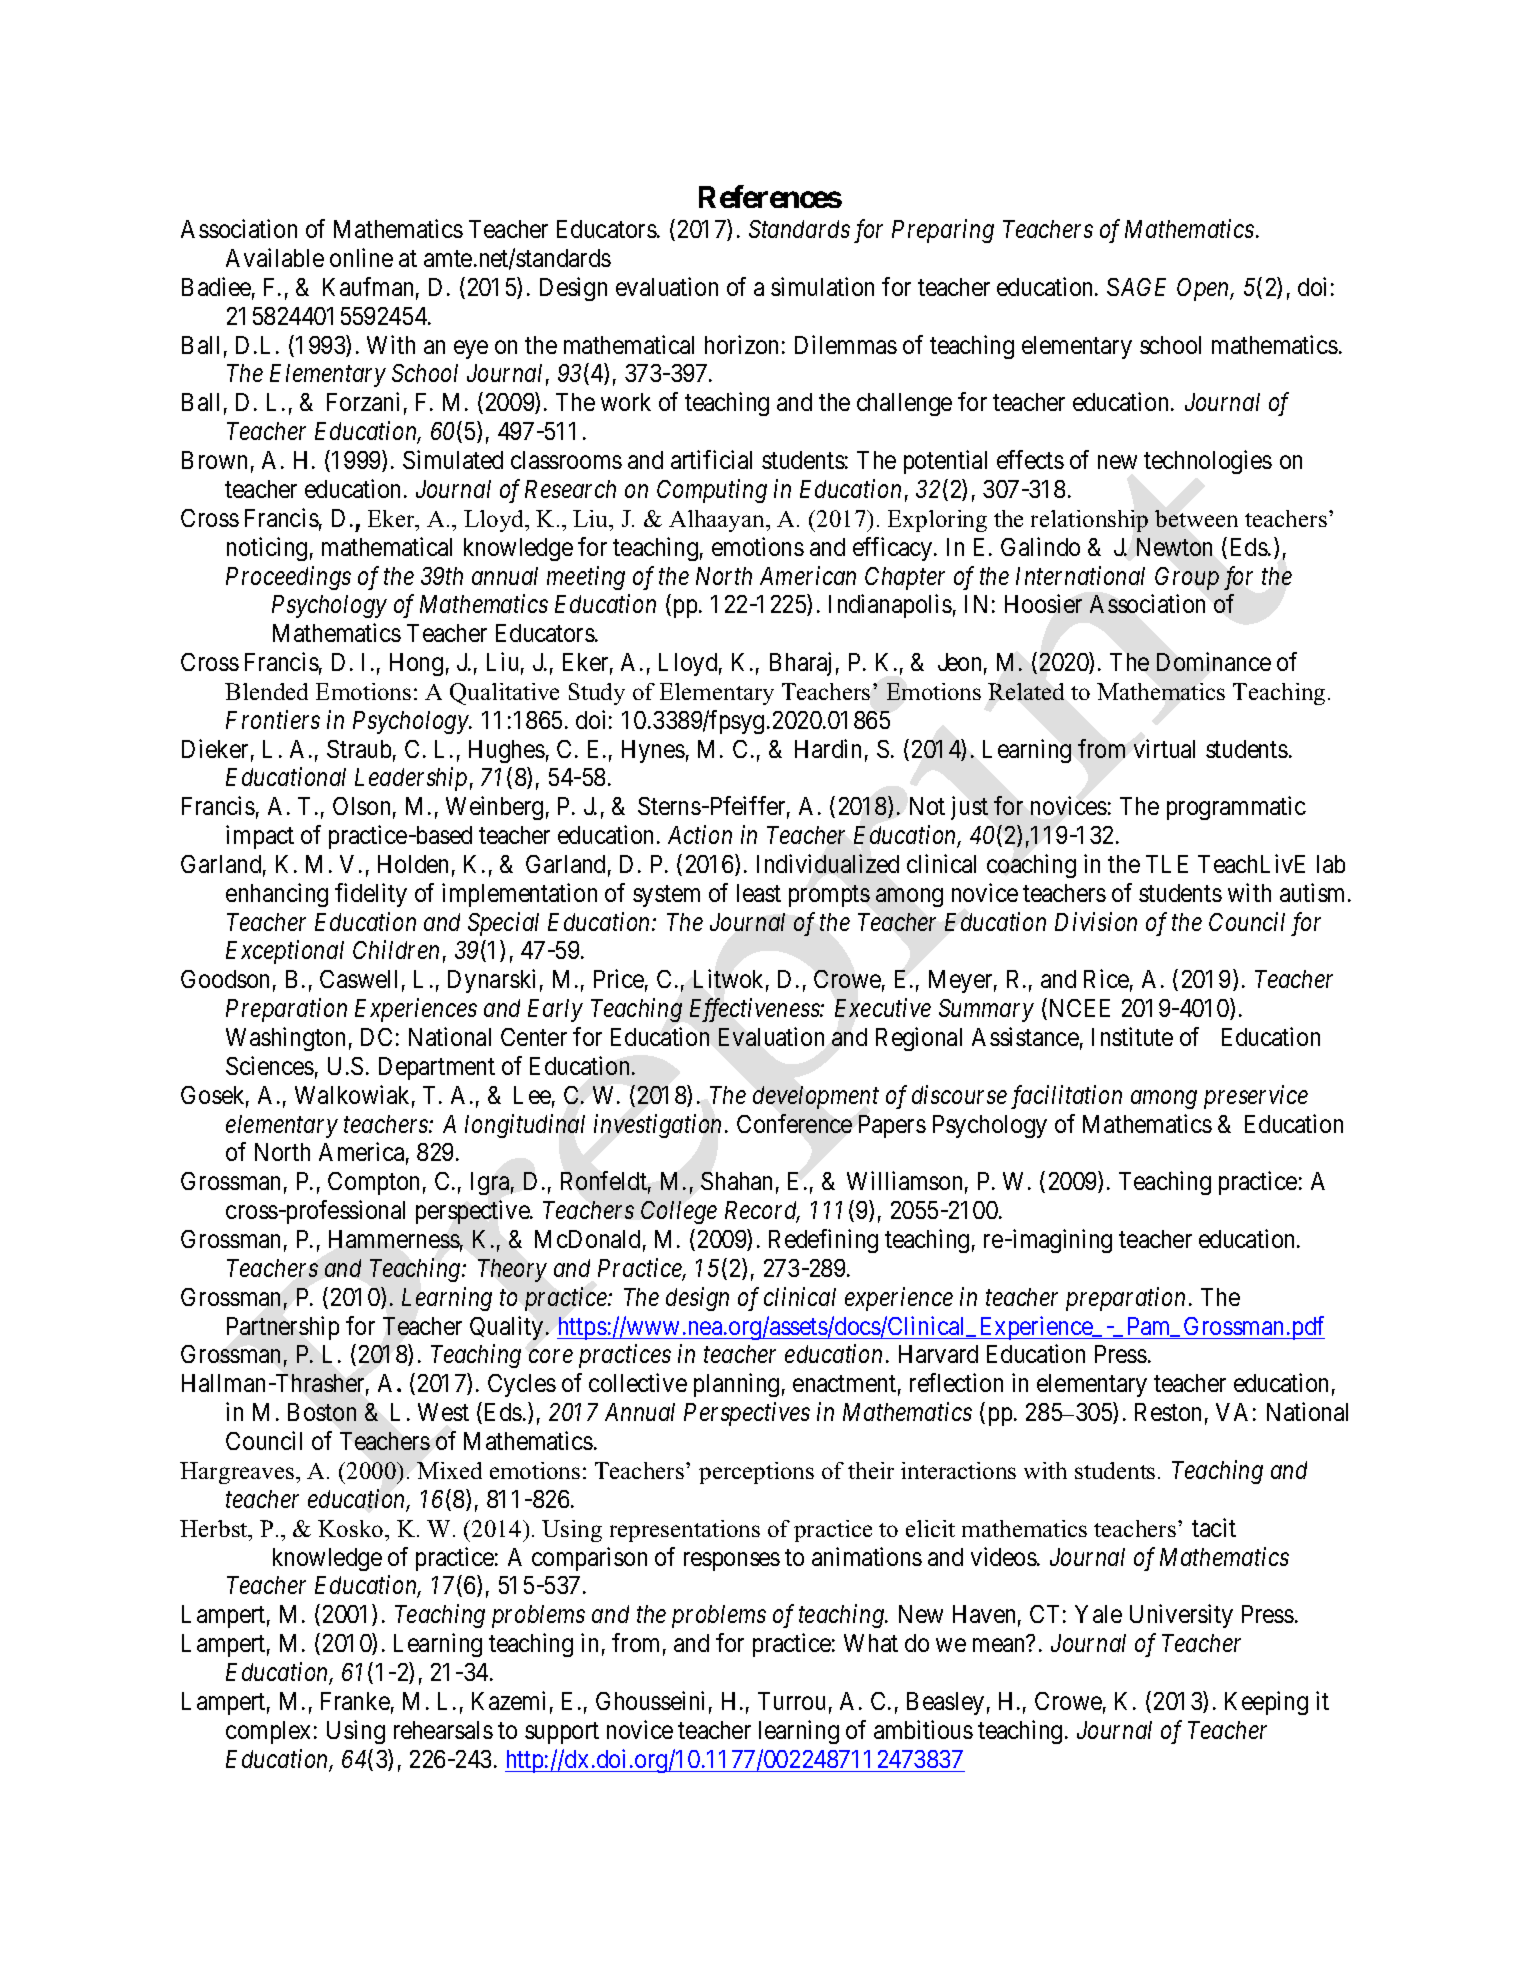 Image resolution: width=1536 pixels, height=1987 pixels. I want to click on Reston, so click(1168, 1412).
